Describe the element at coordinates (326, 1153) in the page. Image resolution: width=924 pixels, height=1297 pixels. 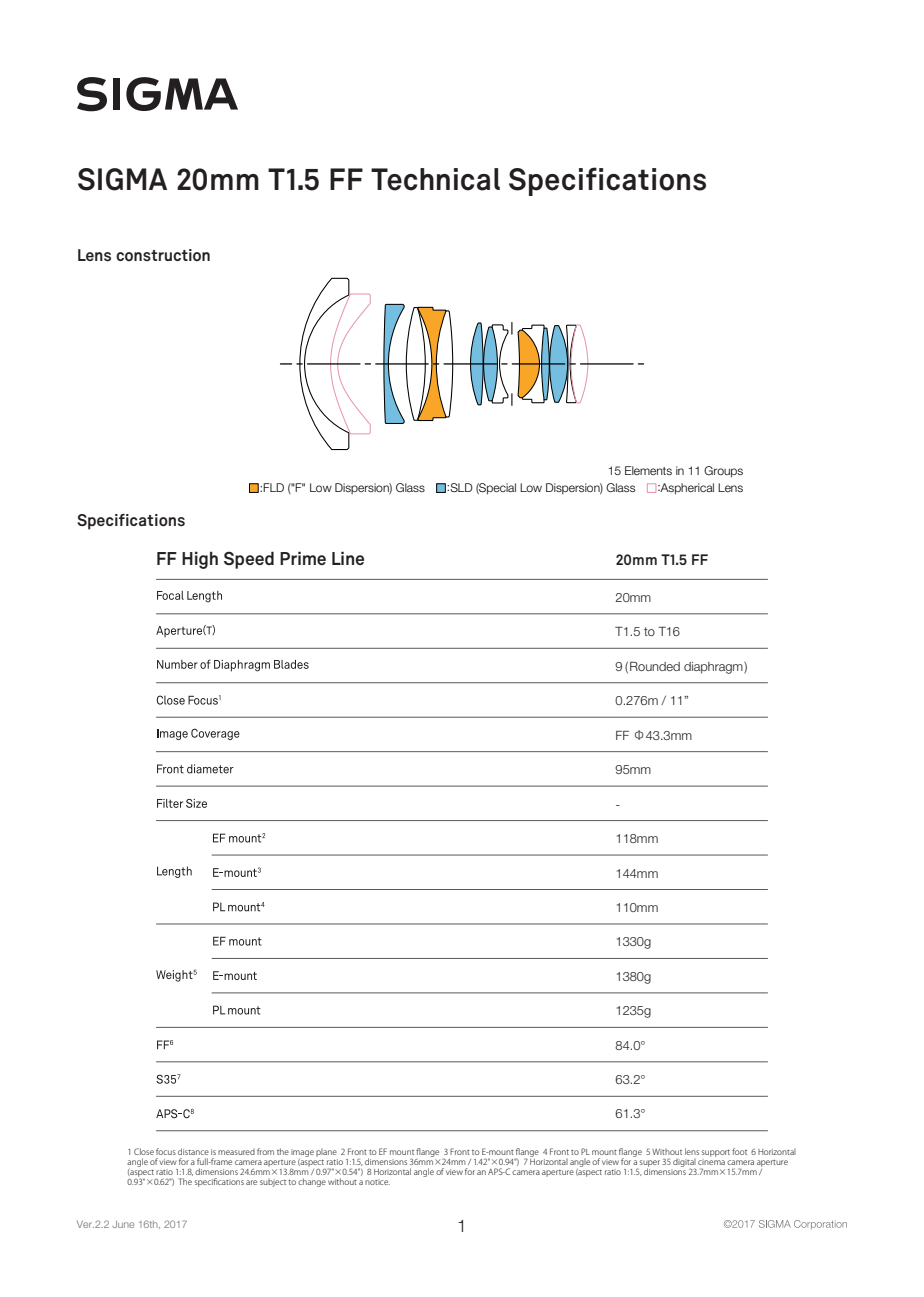
I see `plane` at that location.
